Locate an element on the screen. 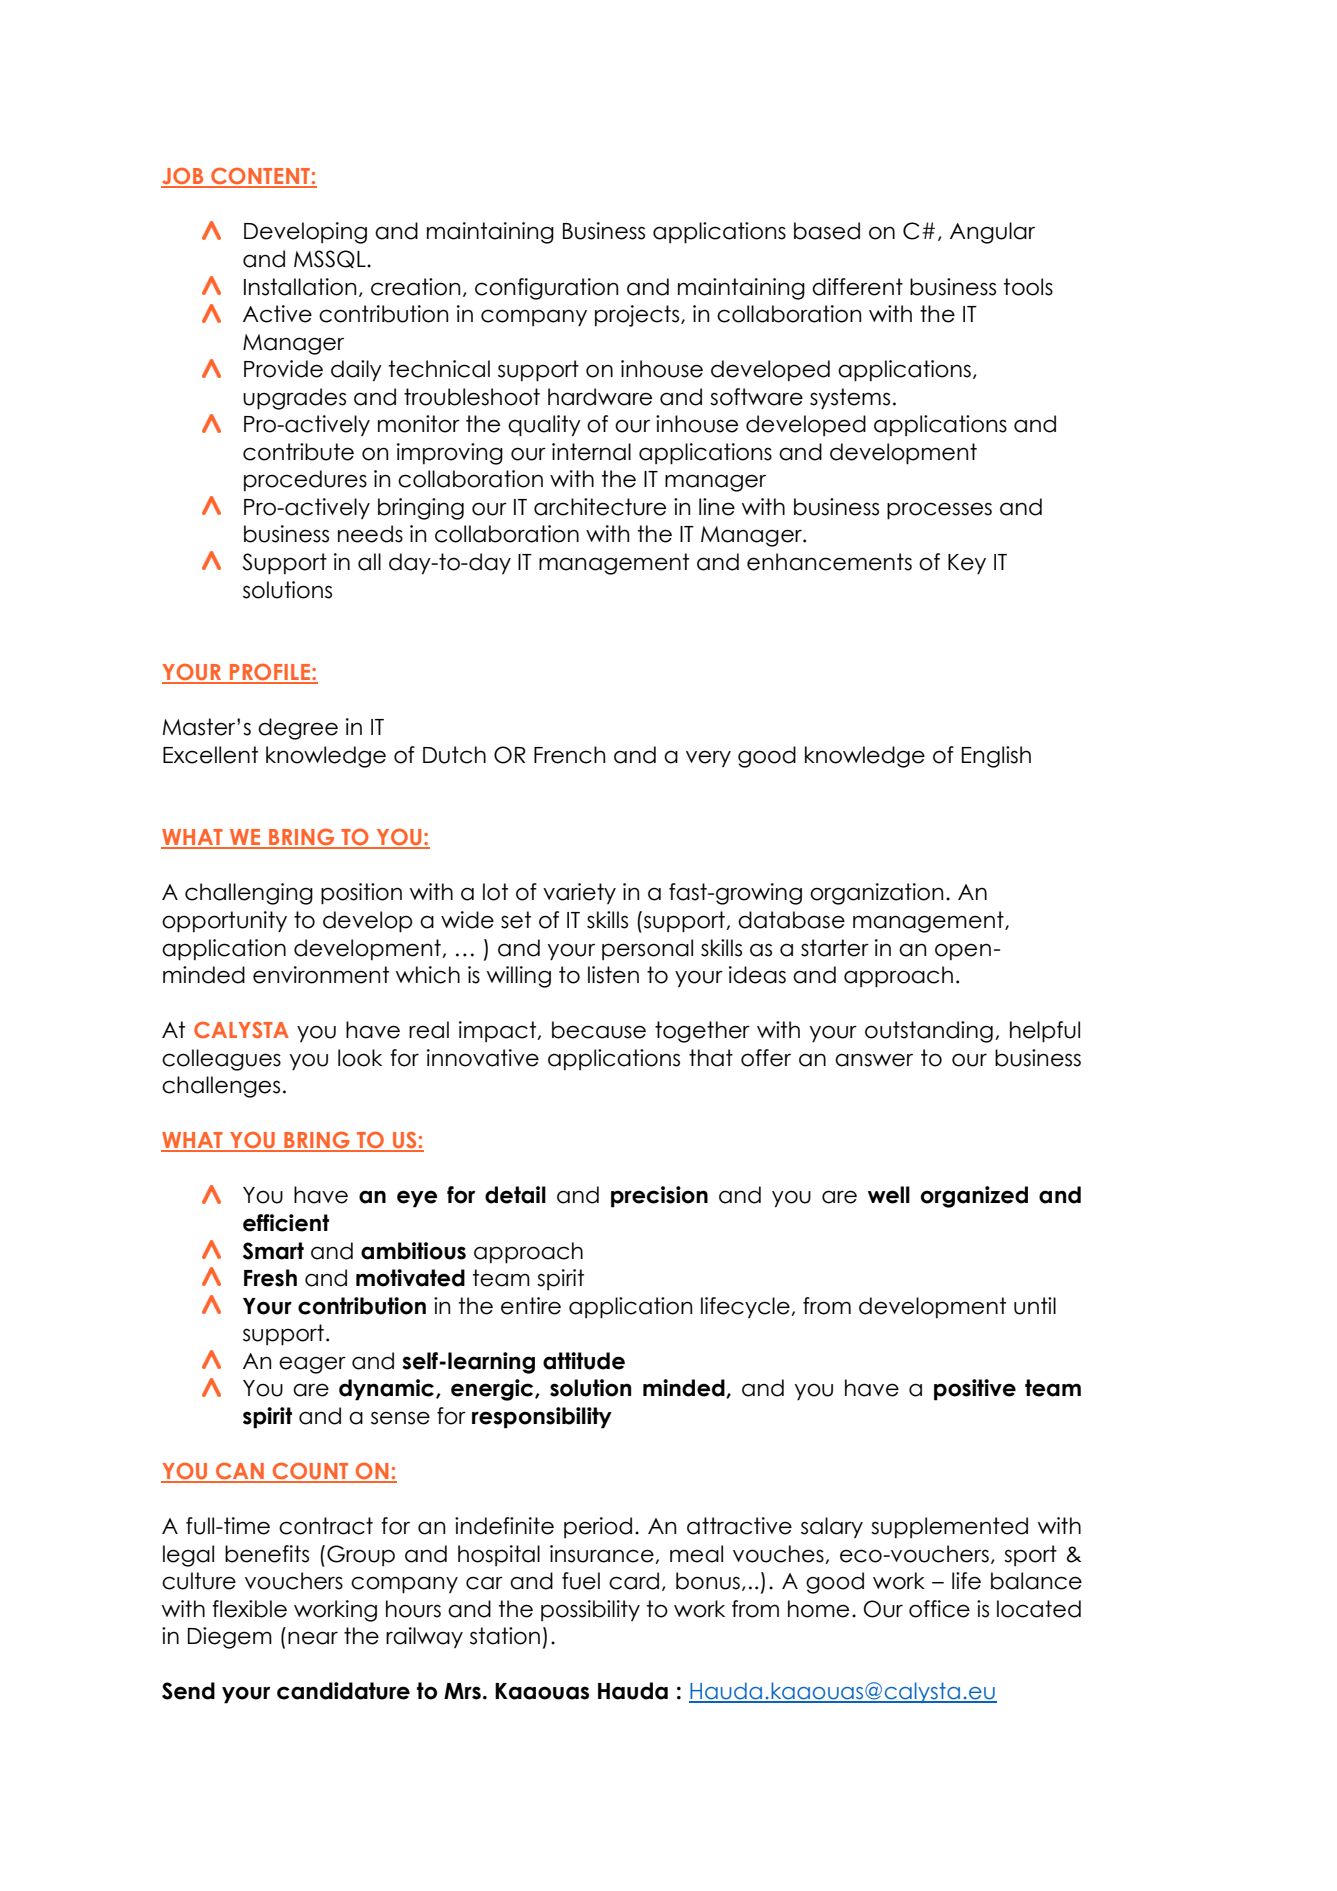 This screenshot has height=1891, width=1337. entire is located at coordinates (531, 1306).
